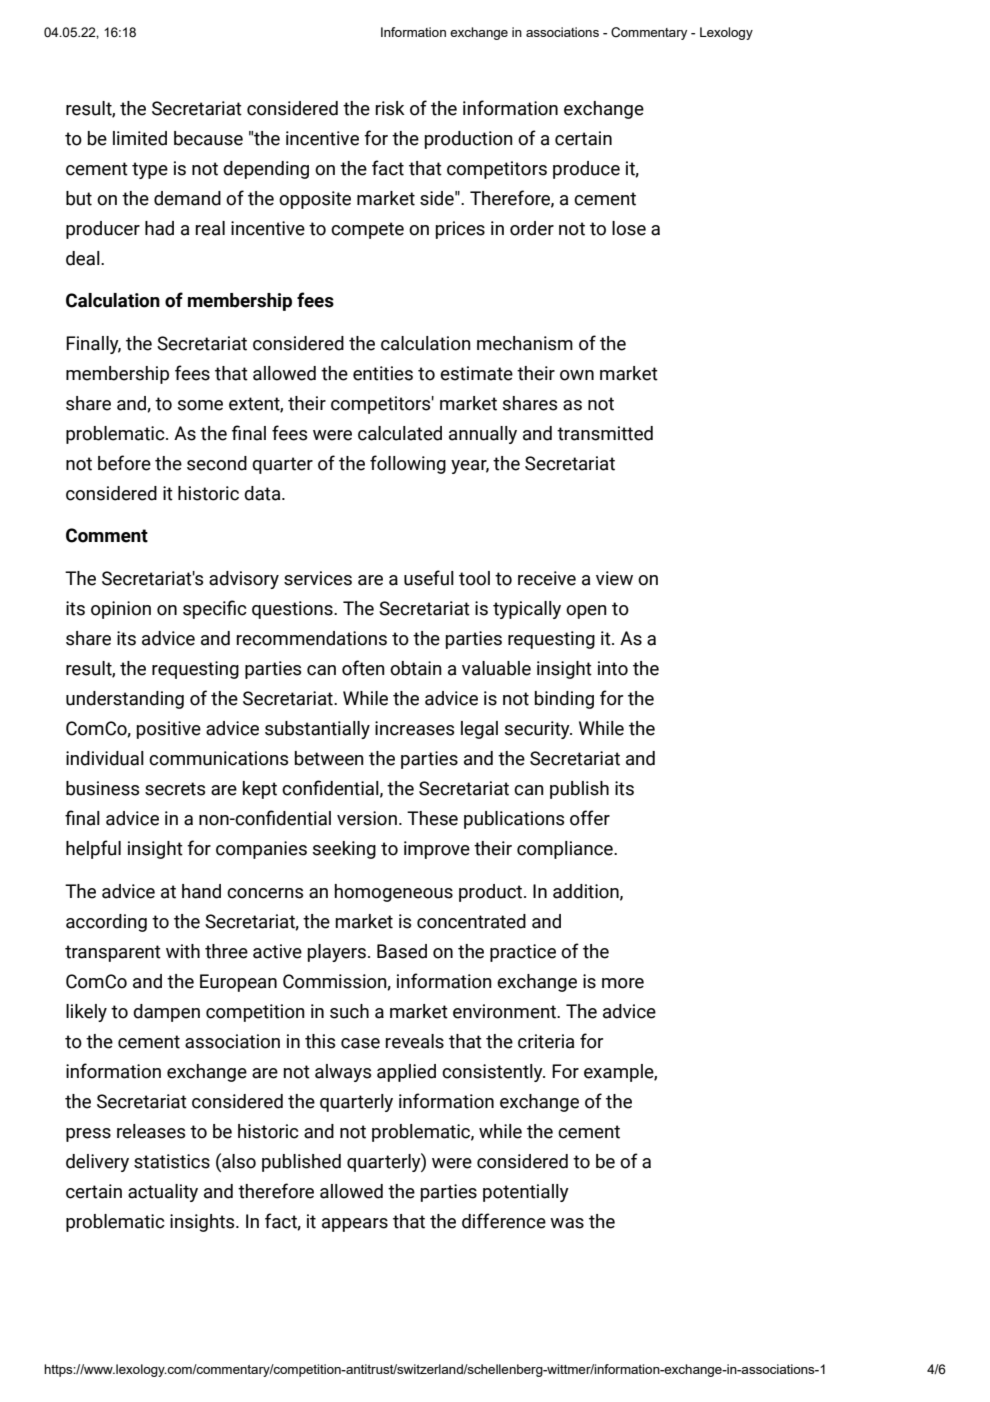 The image size is (990, 1402). What do you see at coordinates (532, 228) in the image?
I see `order` at bounding box center [532, 228].
